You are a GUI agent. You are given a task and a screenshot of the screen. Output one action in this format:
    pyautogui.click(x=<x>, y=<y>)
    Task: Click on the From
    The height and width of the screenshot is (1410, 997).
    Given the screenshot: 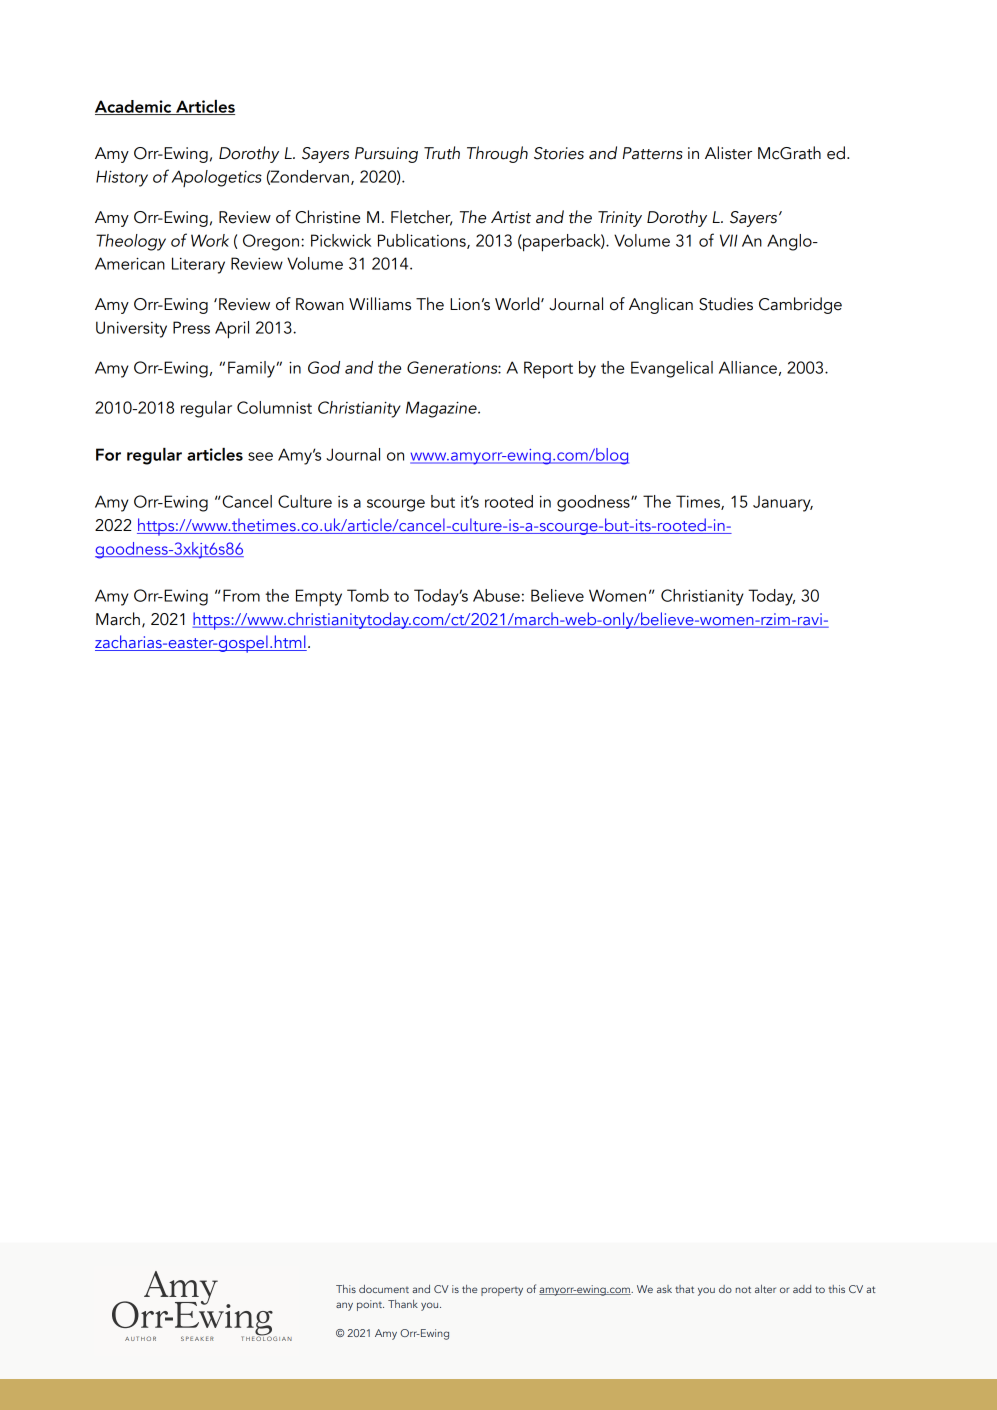 What is the action you would take?
    pyautogui.click(x=241, y=595)
